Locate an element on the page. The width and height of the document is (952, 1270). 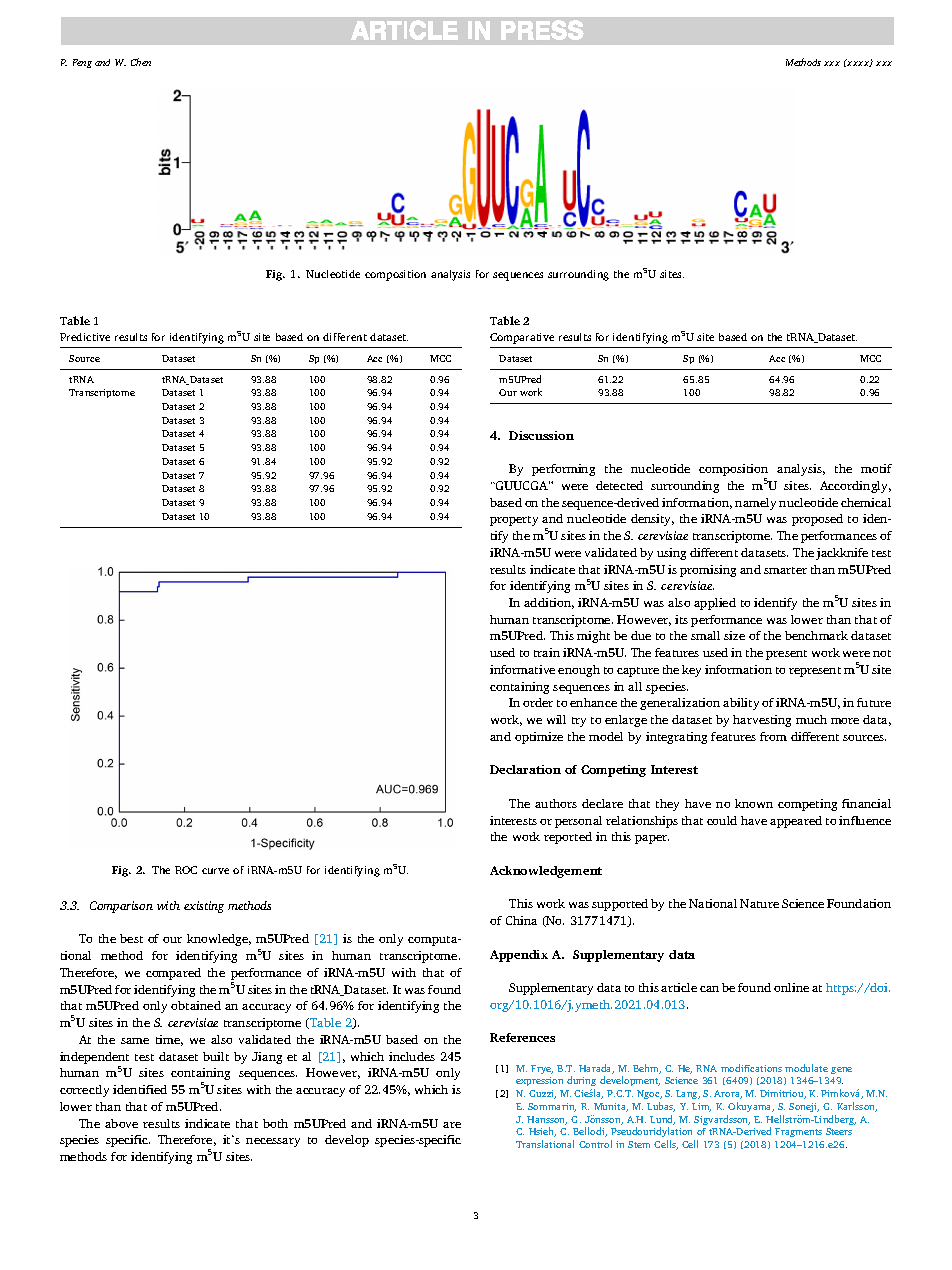
motif is located at coordinates (876, 468).
